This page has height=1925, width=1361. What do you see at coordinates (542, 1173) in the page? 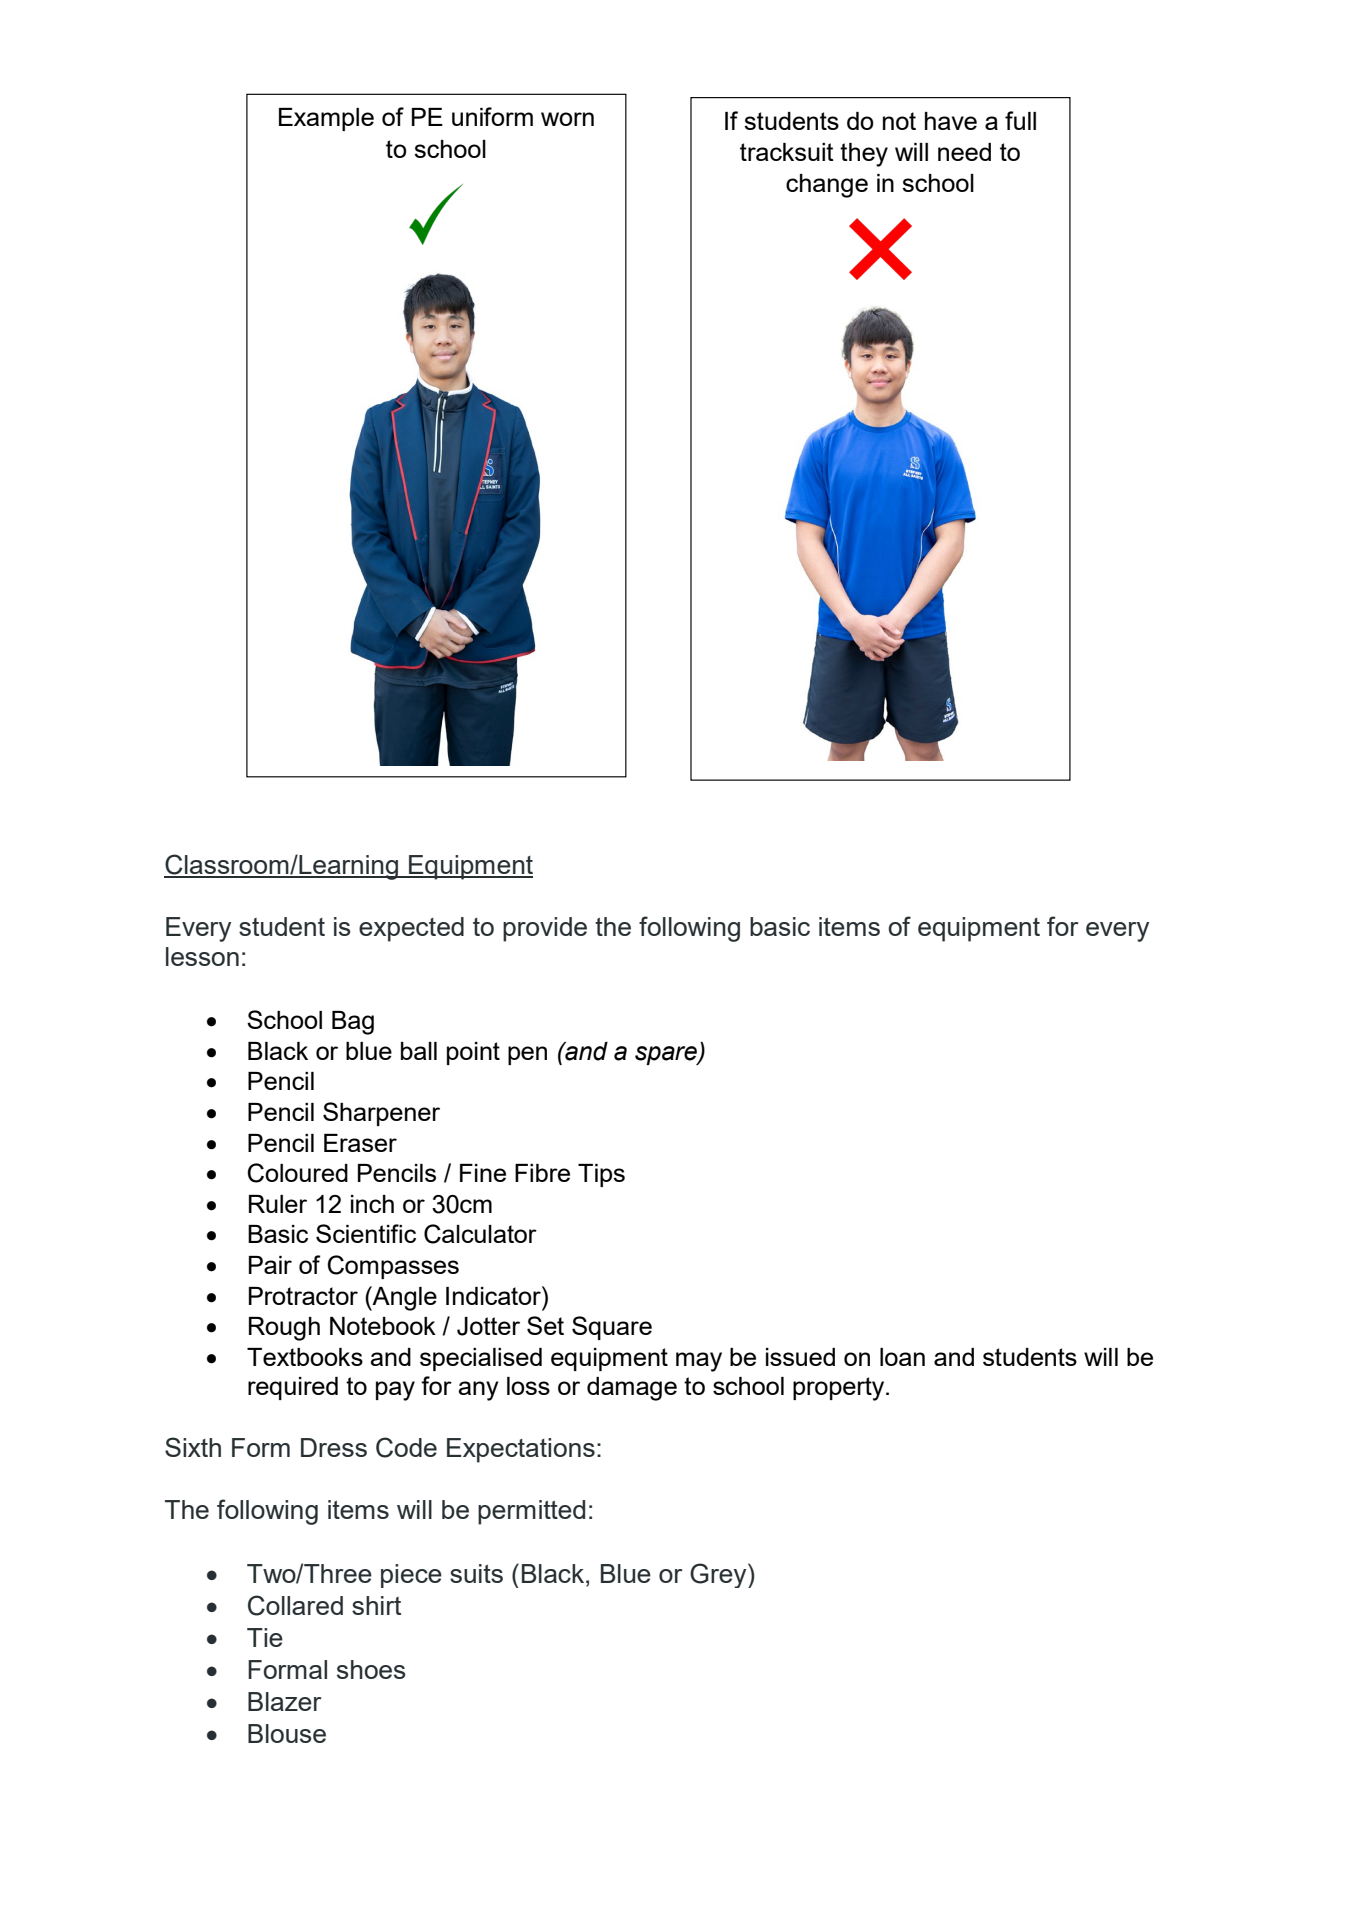
I see `Fibre` at bounding box center [542, 1173].
